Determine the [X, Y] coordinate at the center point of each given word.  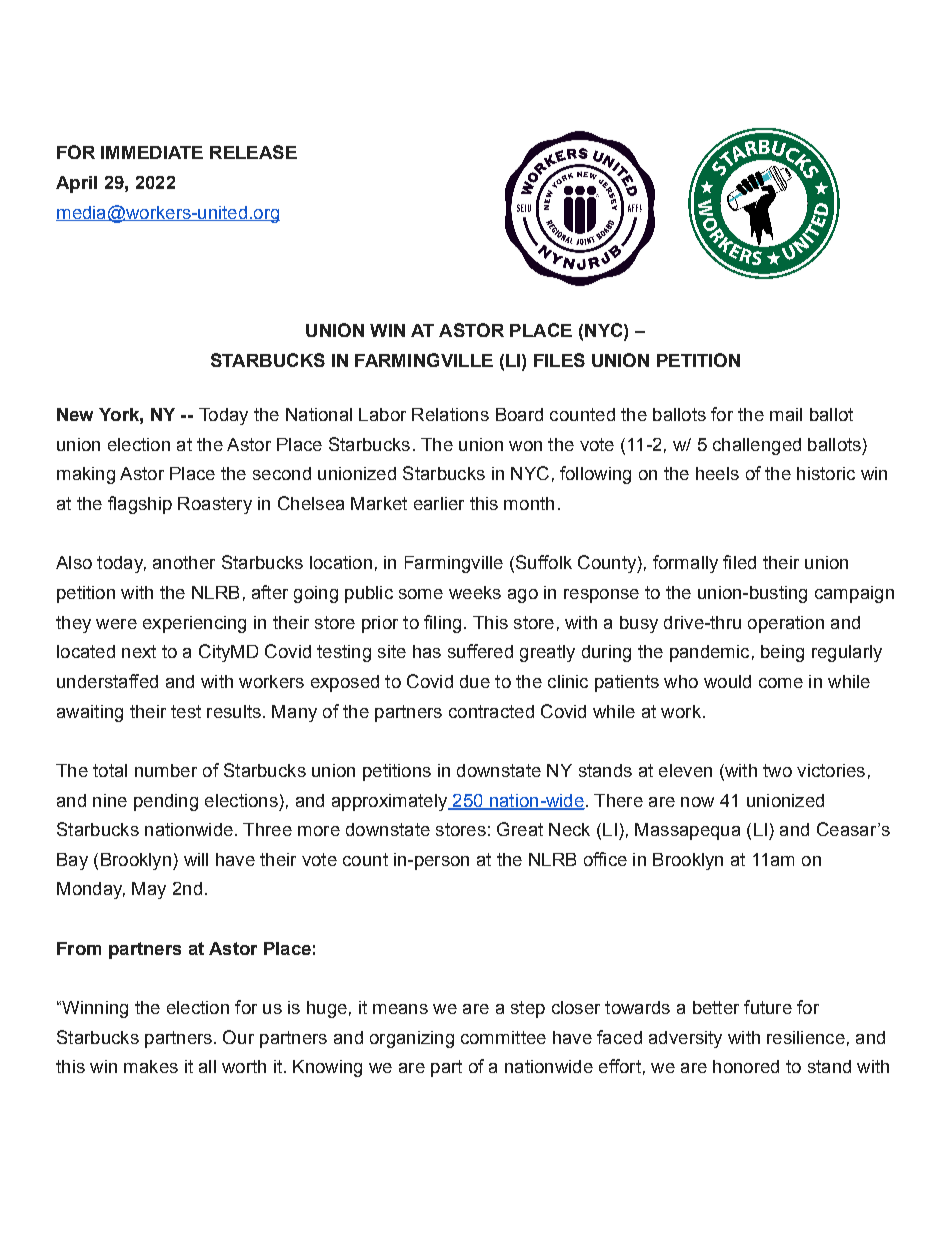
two [777, 770]
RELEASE [253, 152]
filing [442, 624]
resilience [806, 1037]
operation [786, 624]
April [76, 184]
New [75, 414]
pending [166, 802]
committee [503, 1037]
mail [786, 414]
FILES [559, 360]
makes [151, 1066]
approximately [390, 802]
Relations [450, 414]
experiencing [194, 624]
